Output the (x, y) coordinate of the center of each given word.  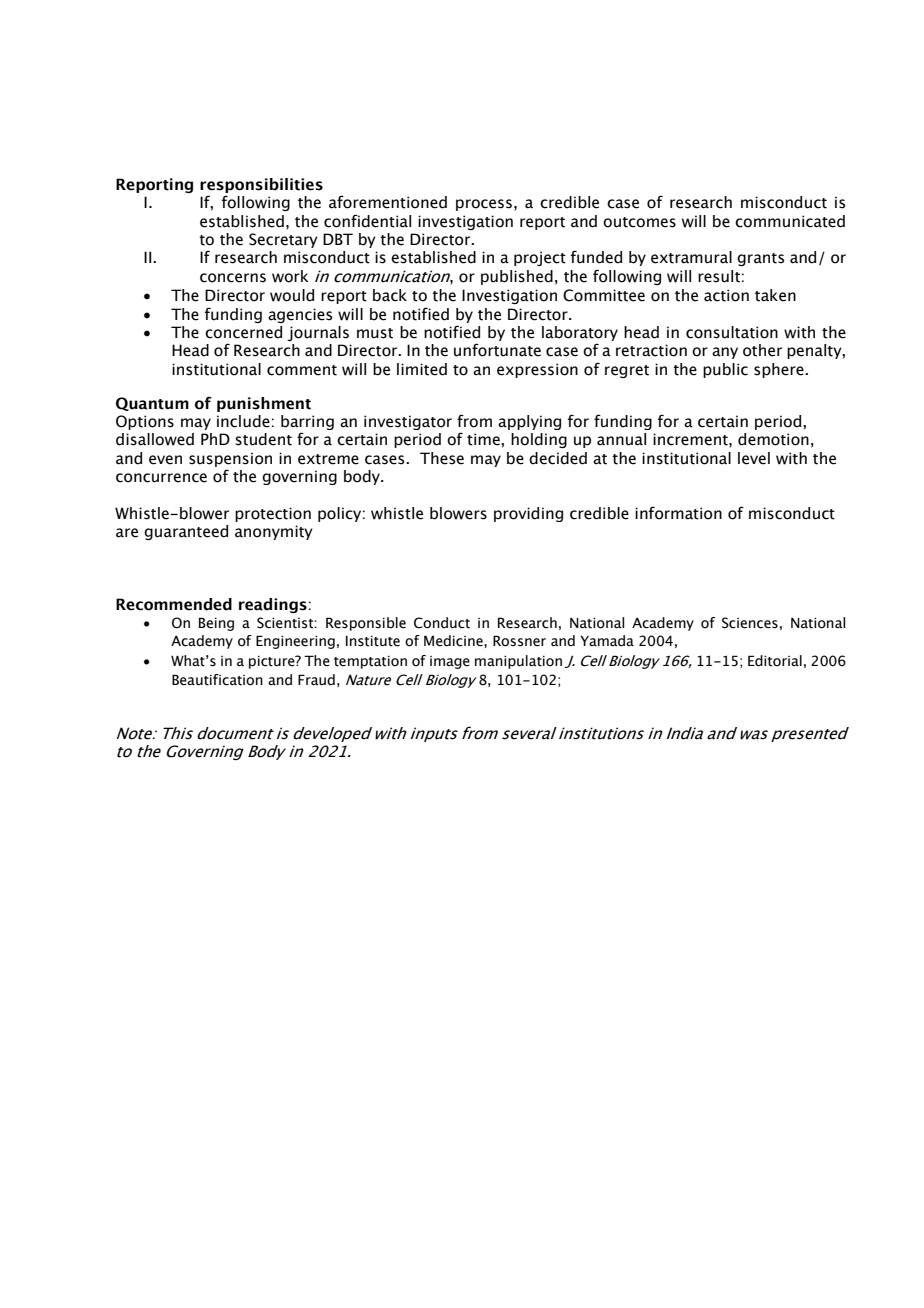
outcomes (639, 222)
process (484, 205)
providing (528, 514)
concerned (243, 332)
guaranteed (186, 532)
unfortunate (497, 350)
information (678, 513)
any (725, 353)
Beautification (217, 680)
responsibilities (261, 187)
